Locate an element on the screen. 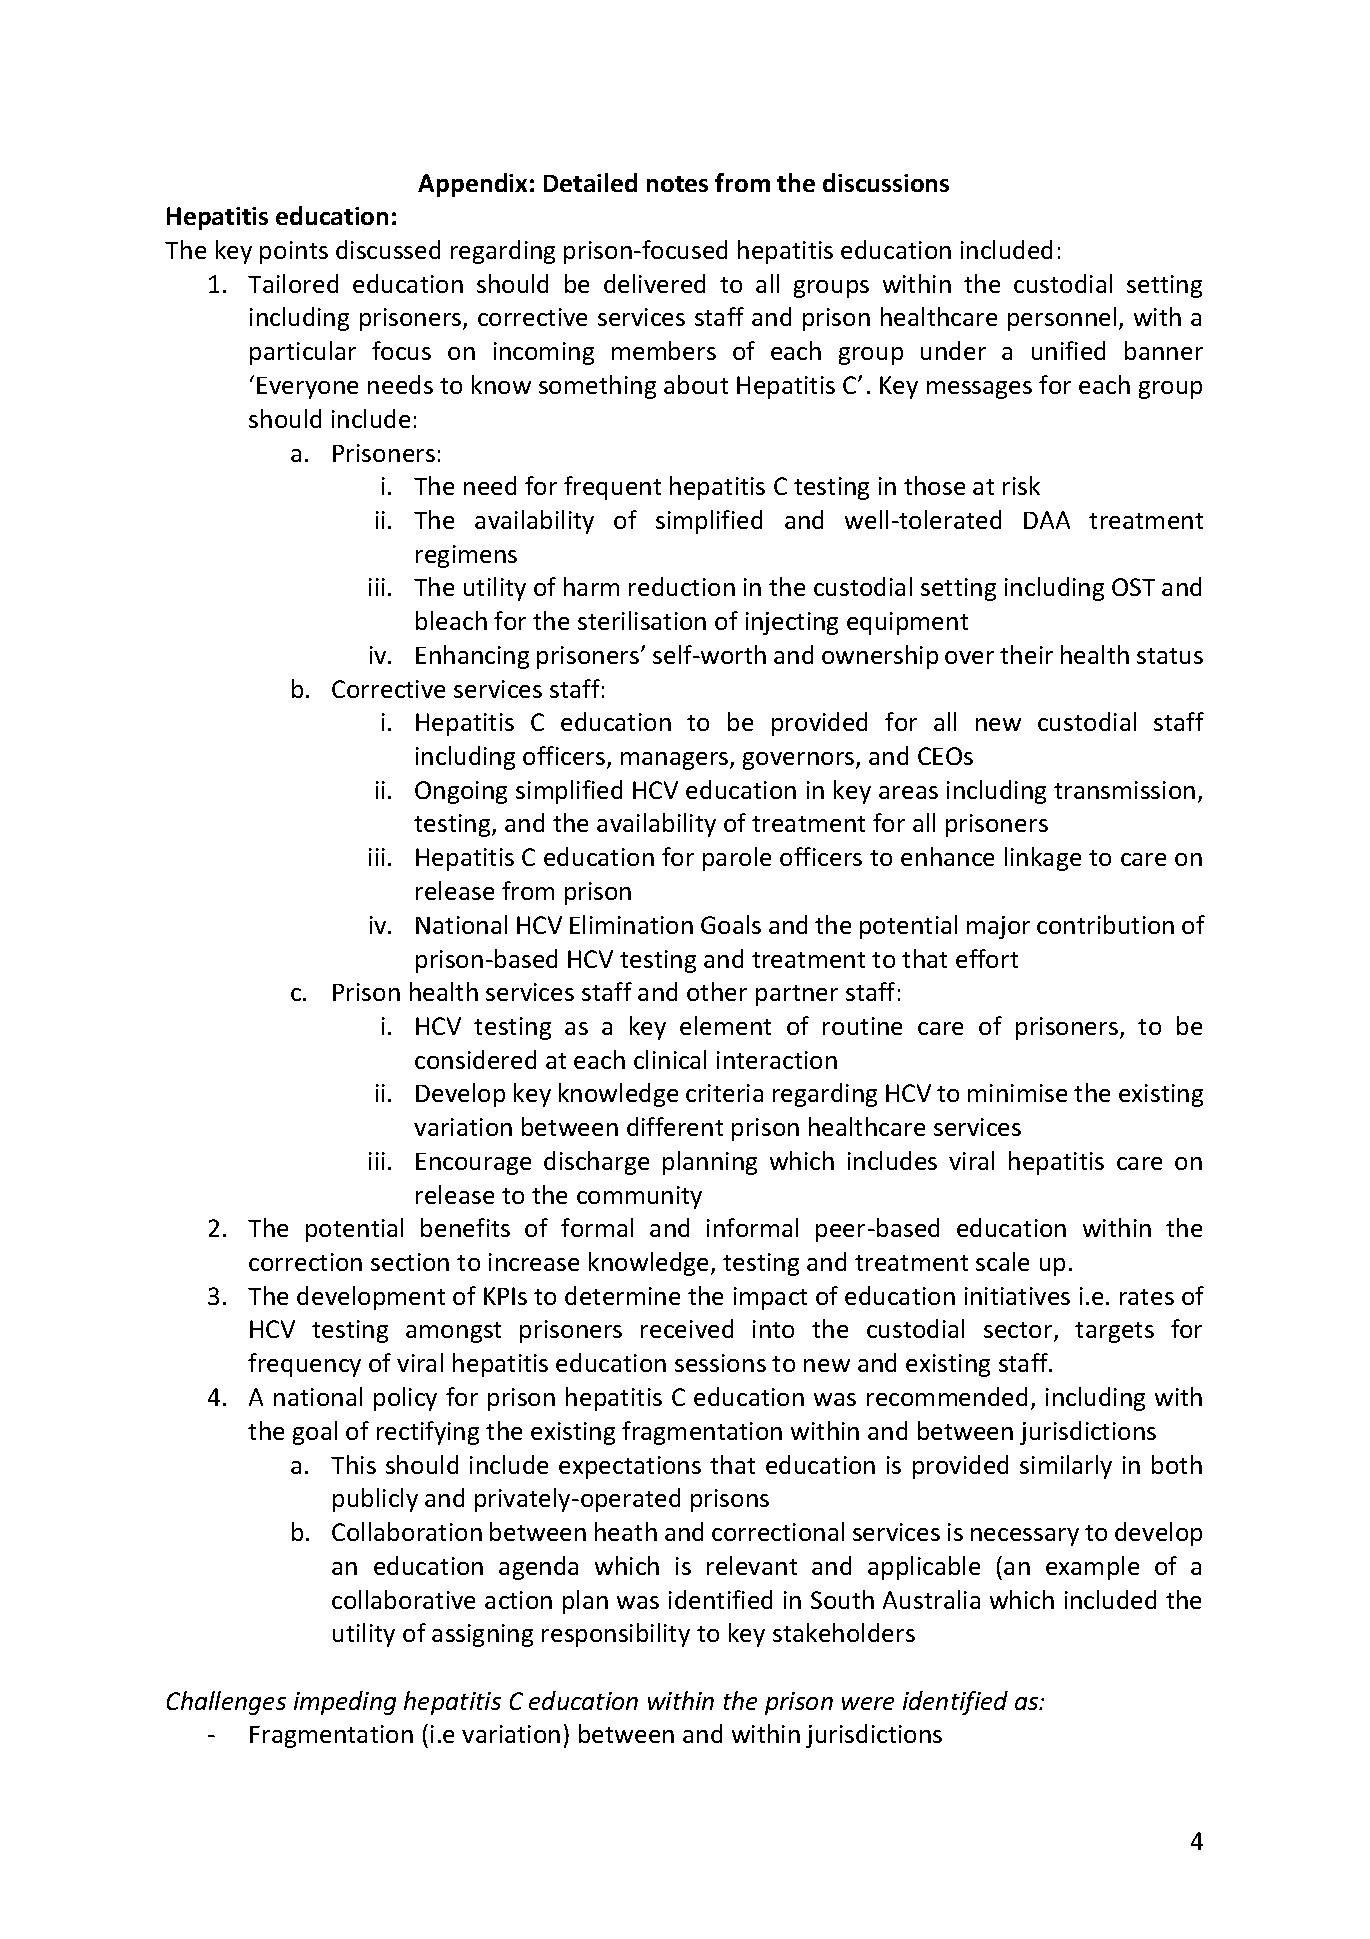 This screenshot has height=1939, width=1370. community is located at coordinates (639, 1197).
